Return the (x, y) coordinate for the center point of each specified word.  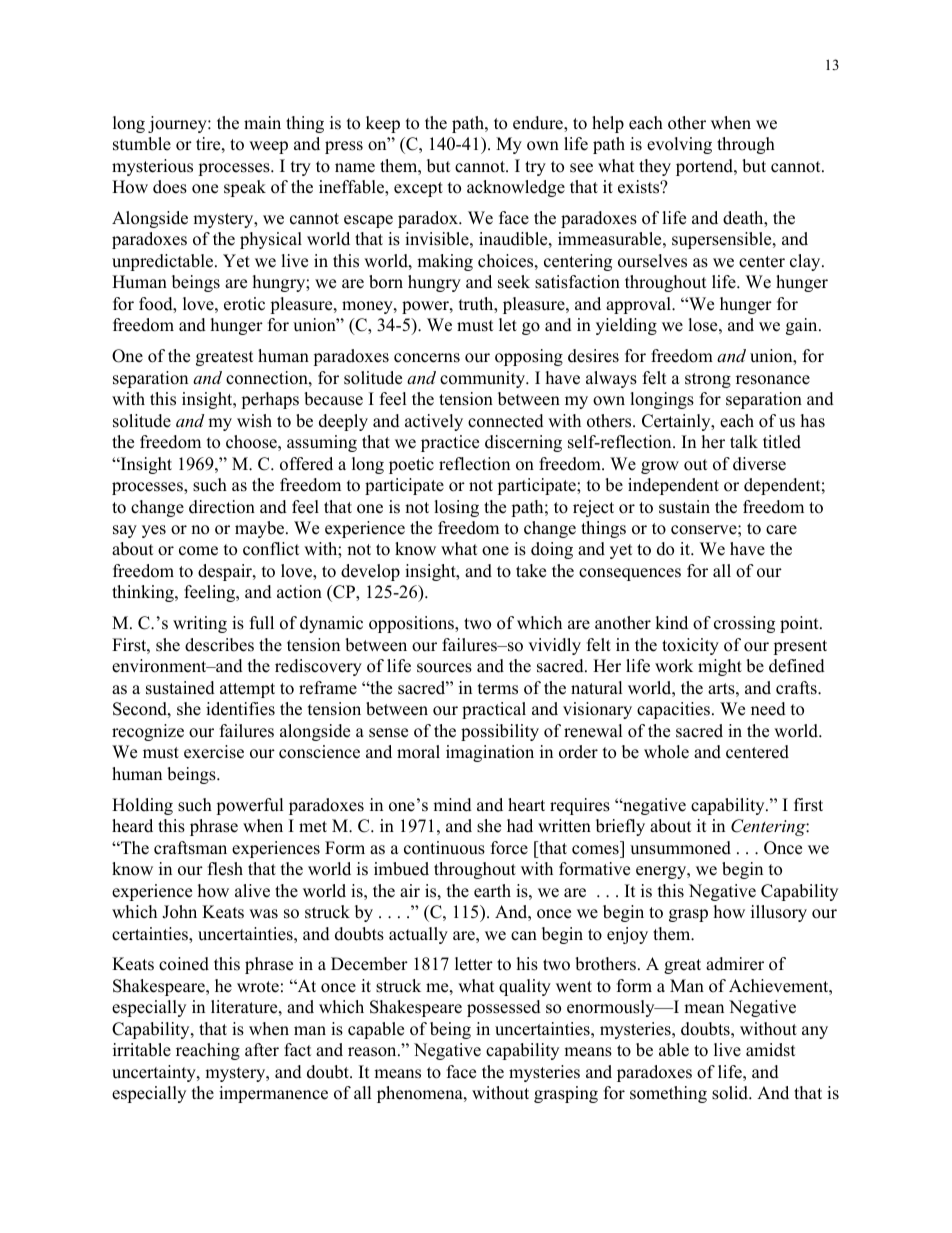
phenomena (421, 1094)
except (418, 189)
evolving (679, 145)
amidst (771, 1050)
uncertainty (155, 1073)
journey (178, 124)
